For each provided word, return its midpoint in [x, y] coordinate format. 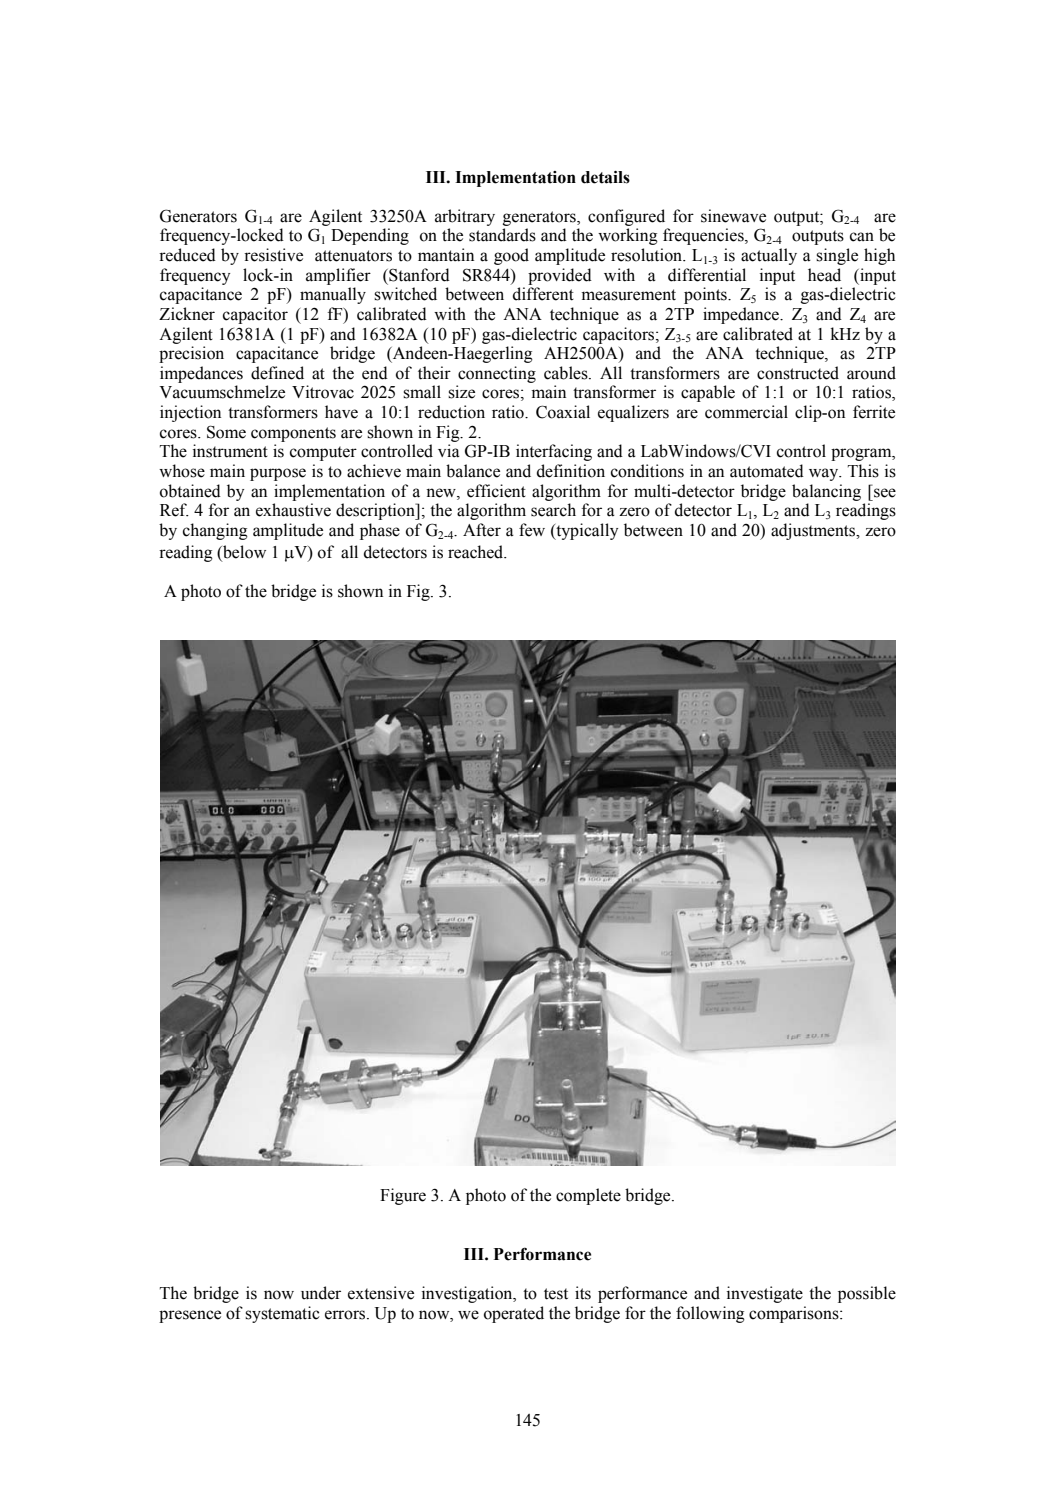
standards [502, 235]
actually [769, 256]
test [556, 1294]
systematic [282, 1314]
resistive [273, 255]
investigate [765, 1294]
